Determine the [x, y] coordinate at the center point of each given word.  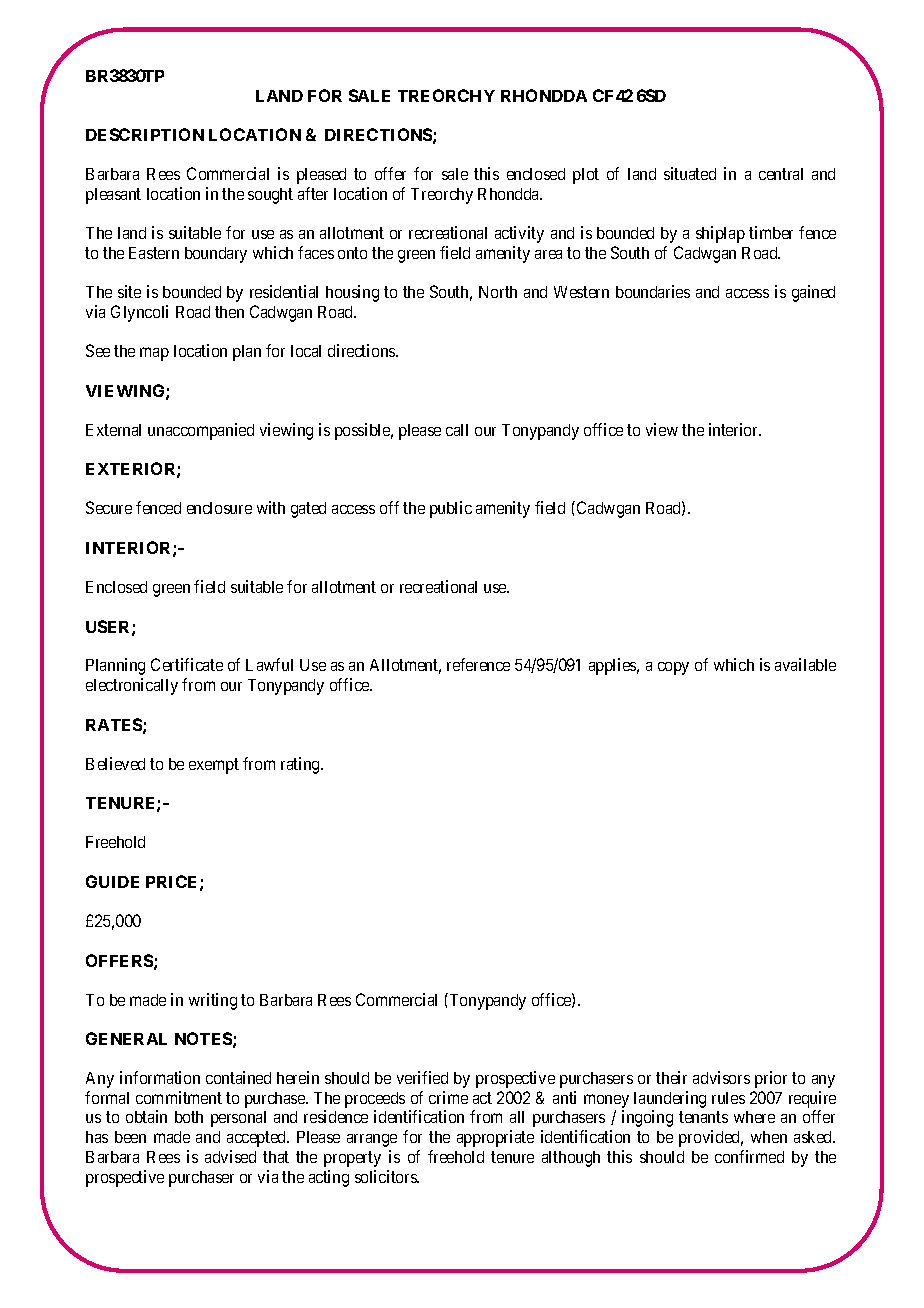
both [189, 1117]
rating [301, 765]
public [451, 509]
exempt [214, 766]
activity [519, 234]
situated [690, 173]
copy [673, 668]
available [805, 664]
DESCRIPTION [145, 134]
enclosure [219, 508]
